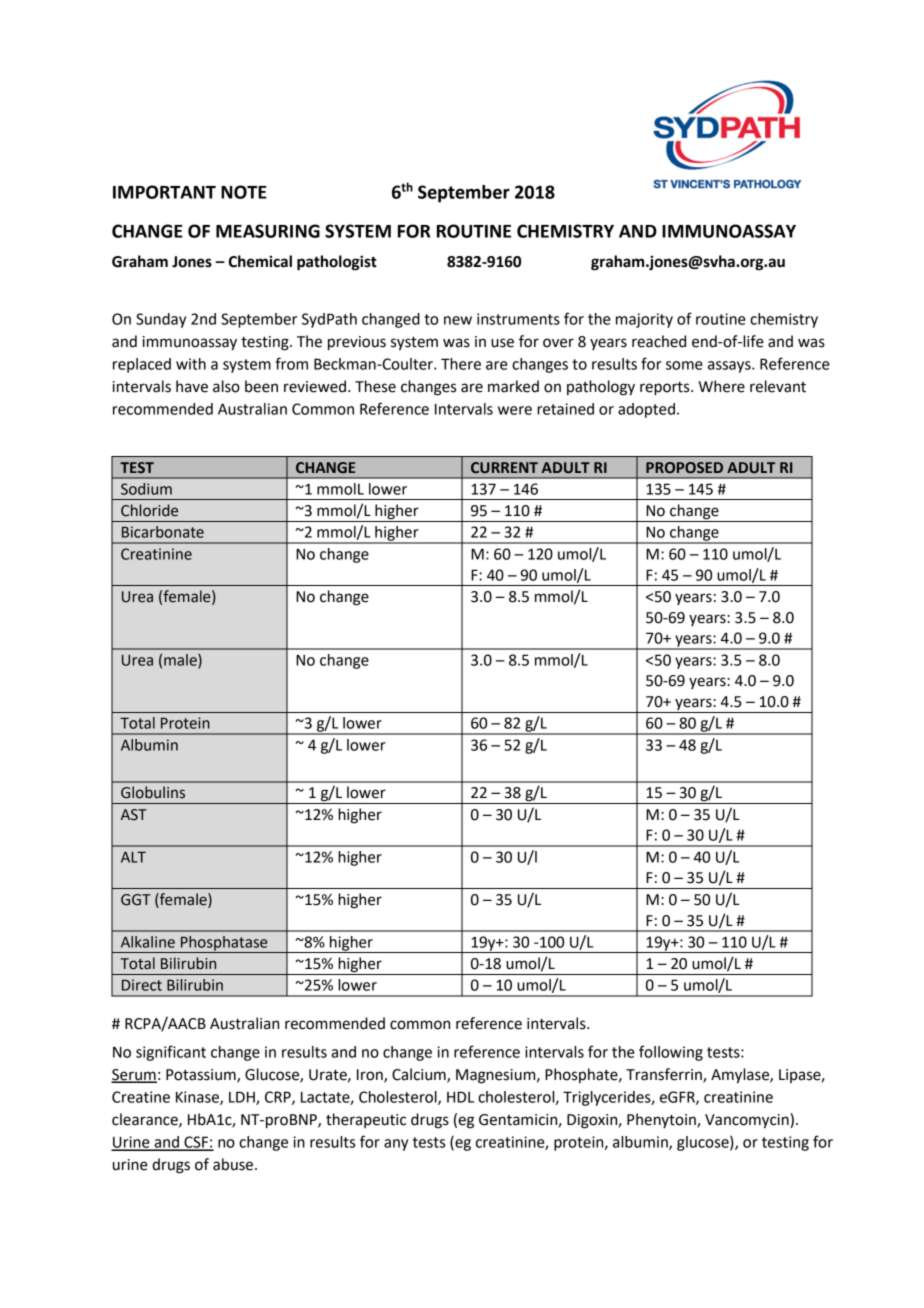  What do you see at coordinates (460, 1097) in the screenshot?
I see `HDL` at bounding box center [460, 1097].
